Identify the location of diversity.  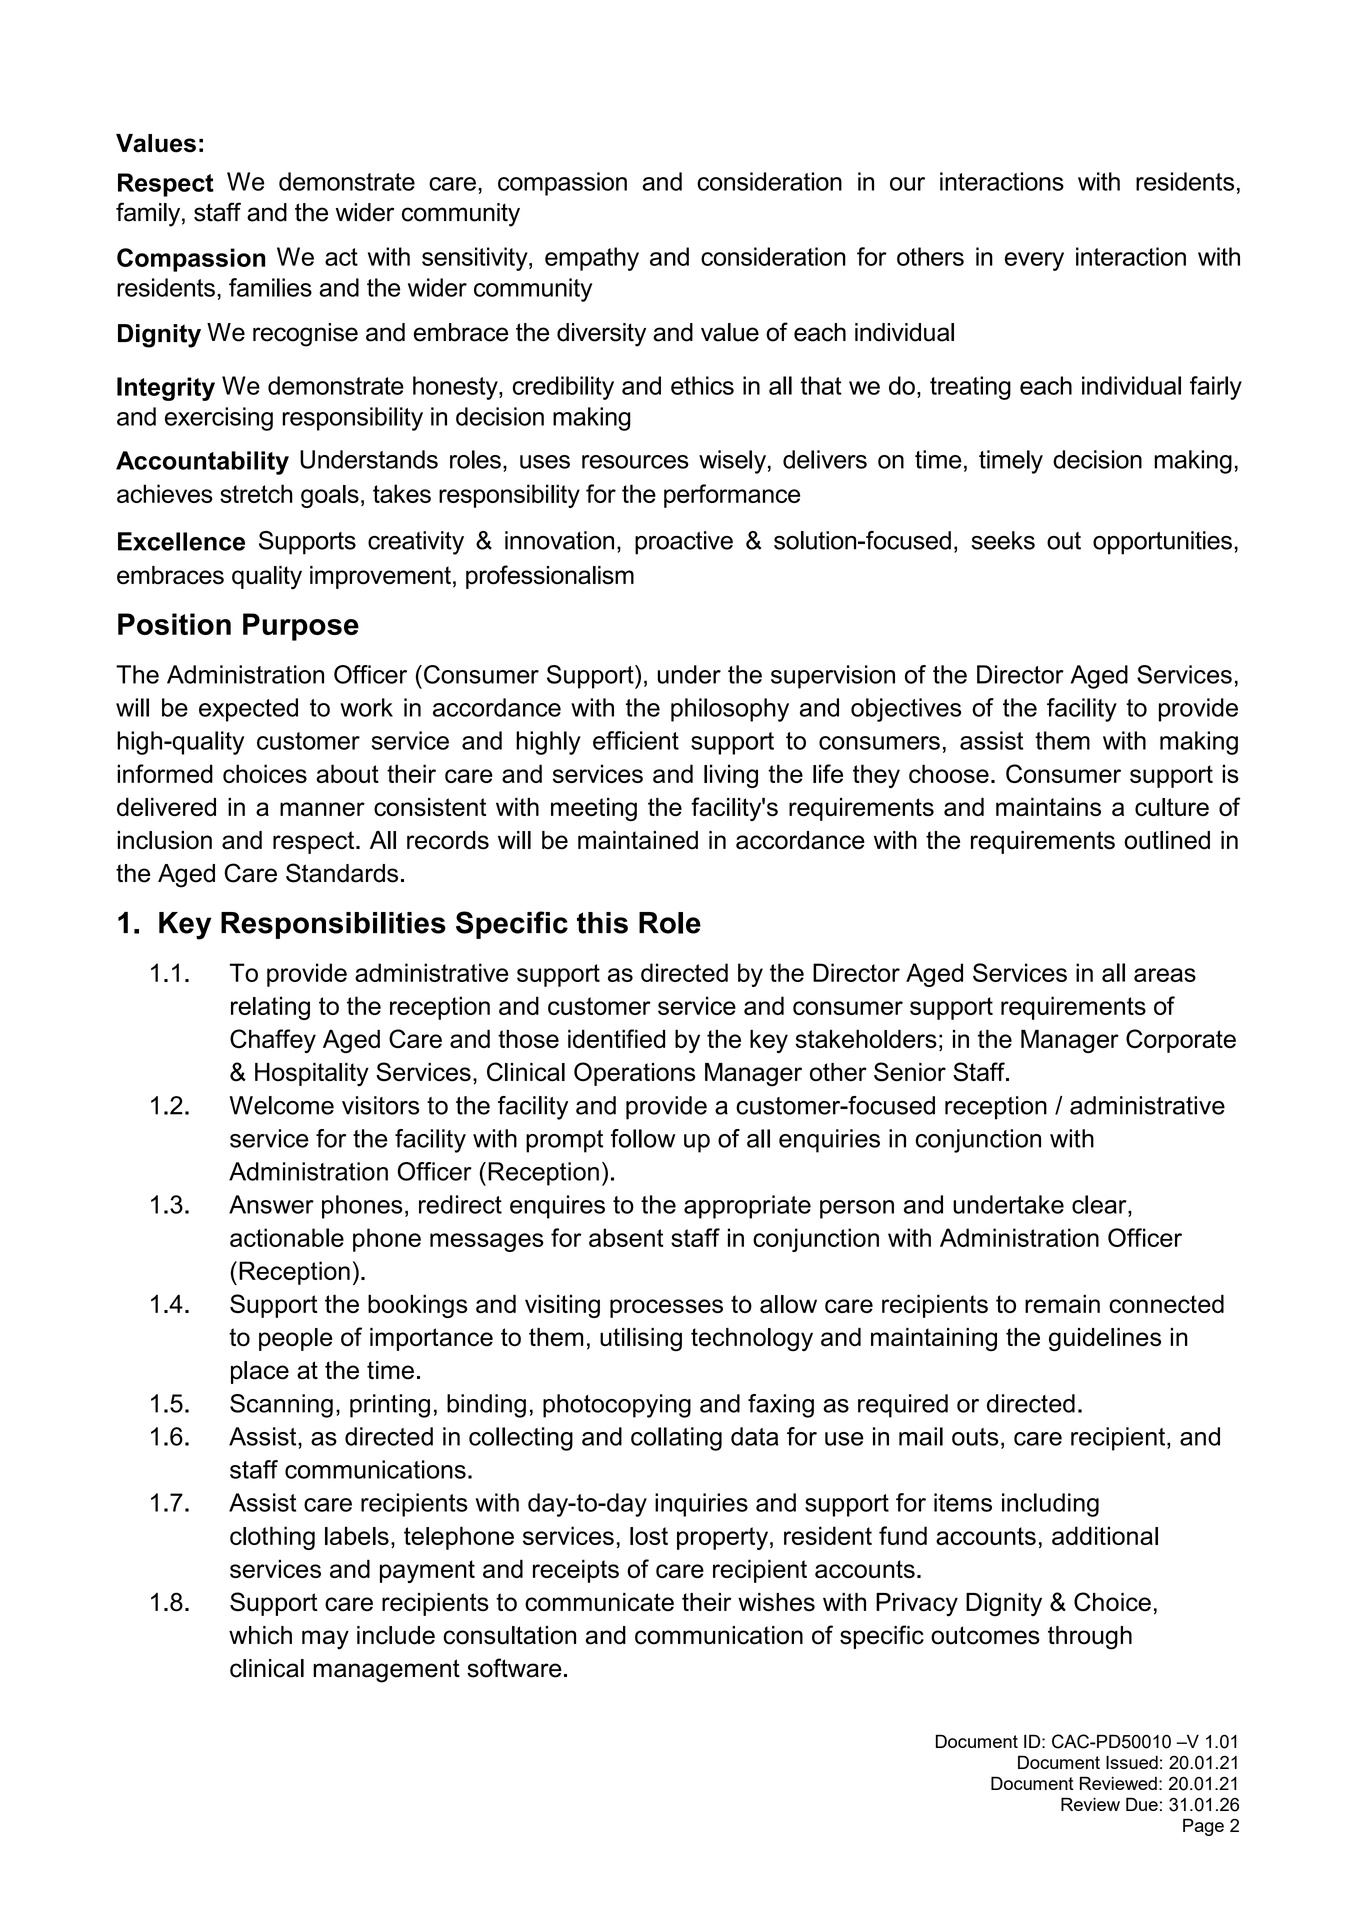
(601, 335).
